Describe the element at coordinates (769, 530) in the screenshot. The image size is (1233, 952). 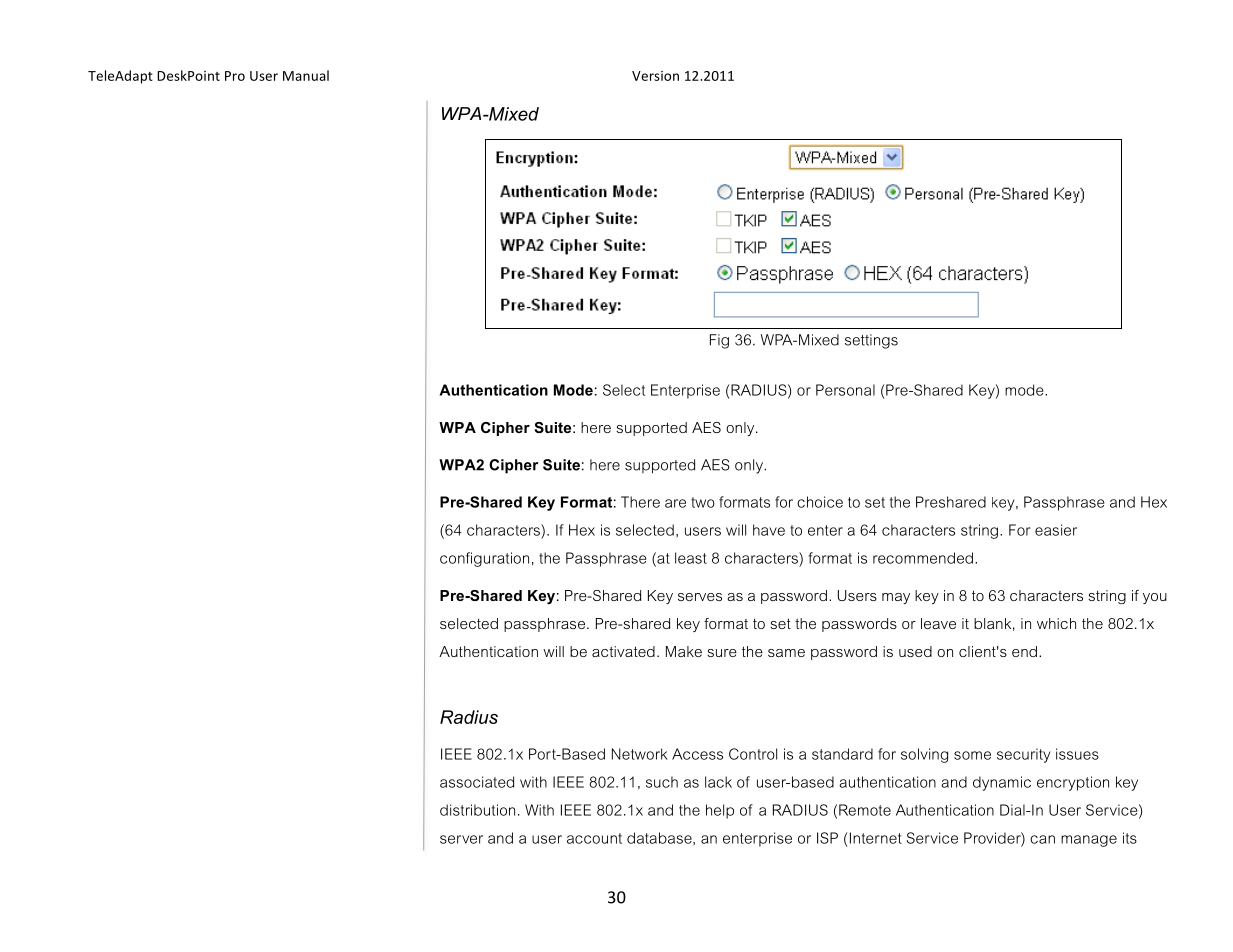
I see `have` at that location.
